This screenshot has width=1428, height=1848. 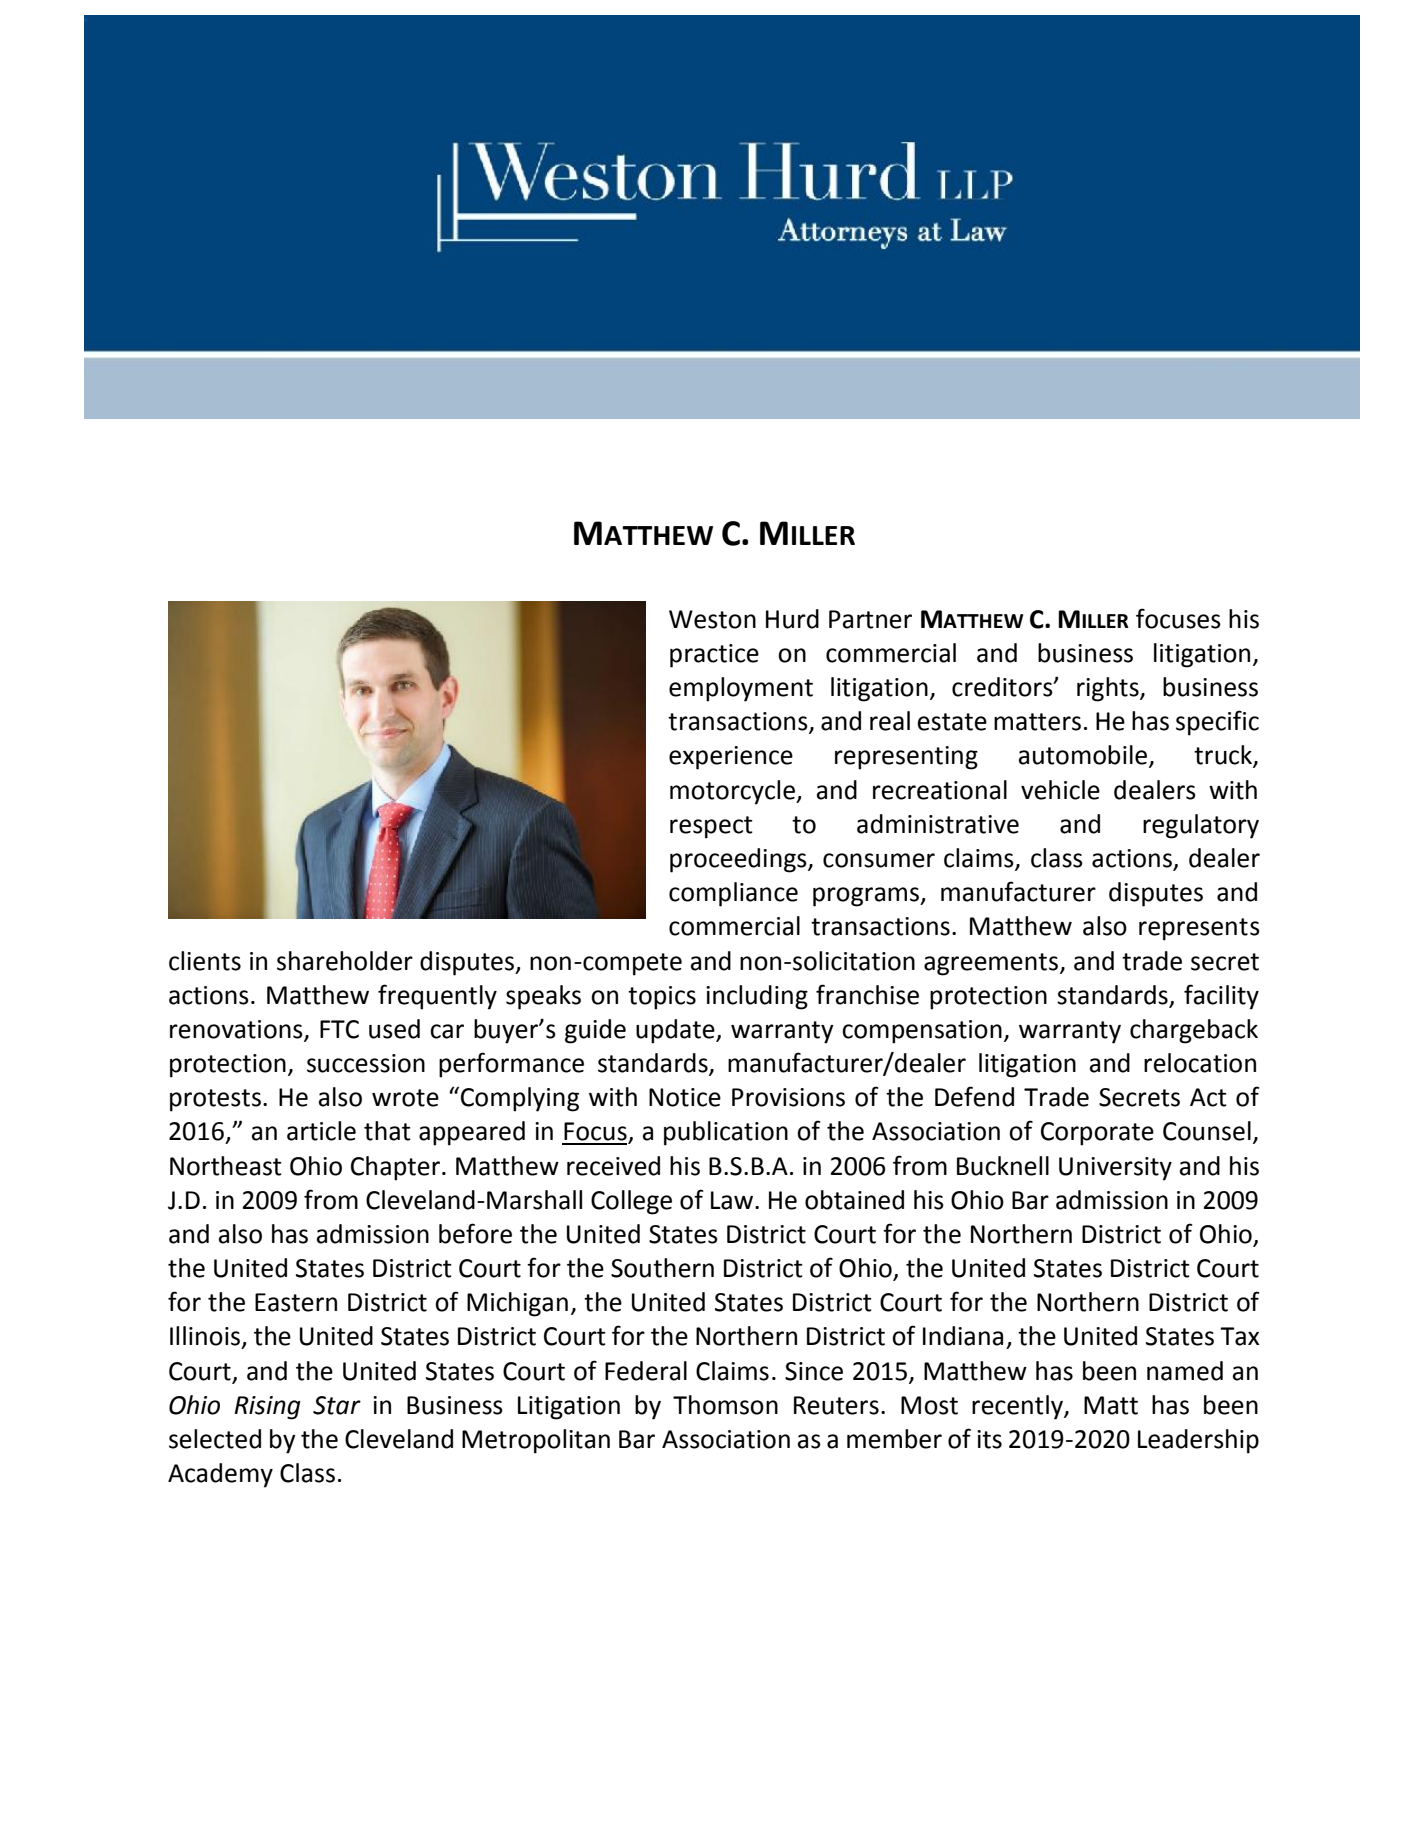 What do you see at coordinates (712, 619) in the screenshot?
I see `Weston` at bounding box center [712, 619].
